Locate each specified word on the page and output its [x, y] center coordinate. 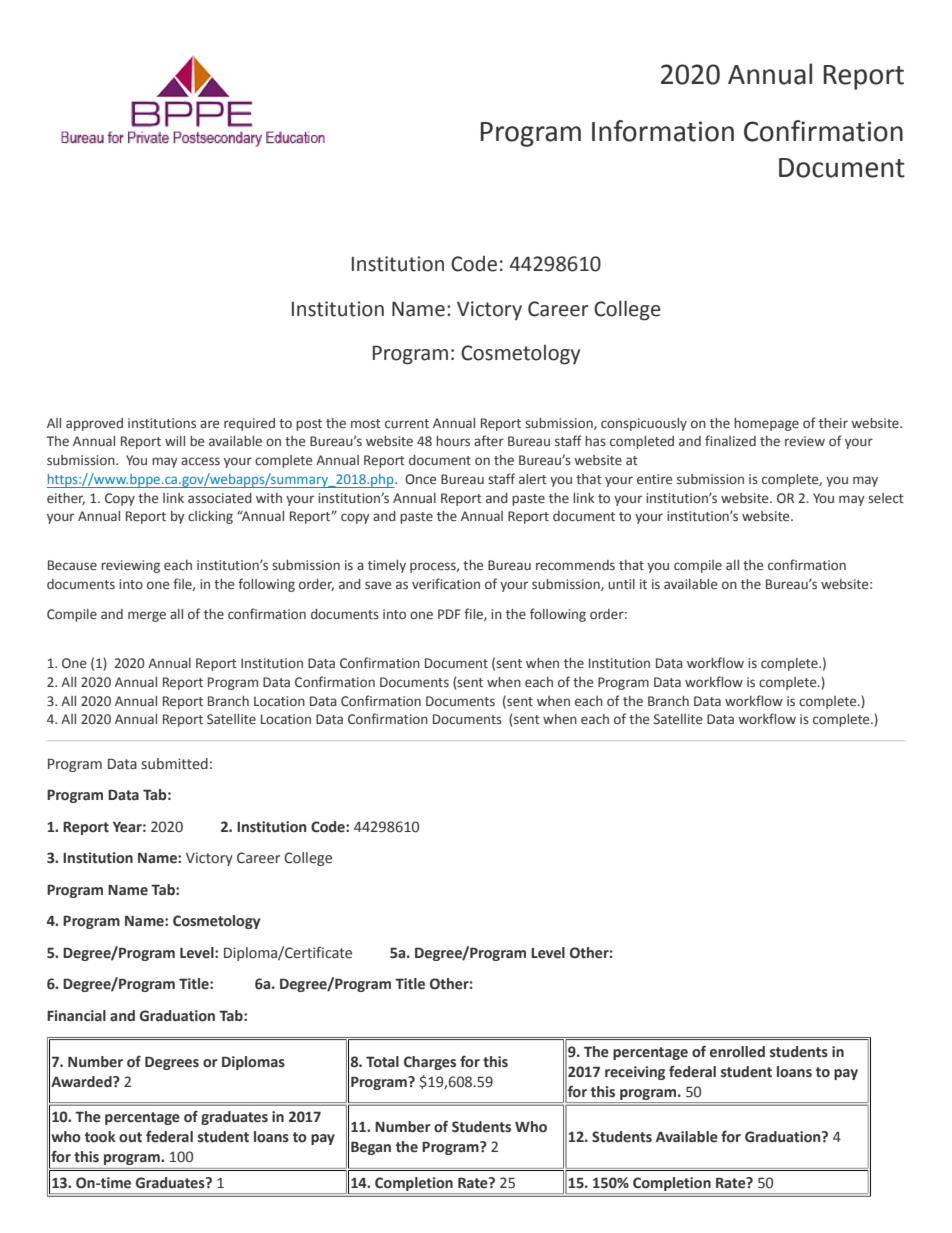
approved [94, 424]
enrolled [737, 1052]
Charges [430, 1063]
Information [663, 131]
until [621, 584]
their [833, 423]
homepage [766, 424]
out [130, 1137]
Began [371, 1148]
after [489, 440]
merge [147, 616]
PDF [449, 614]
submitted [174, 764]
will [175, 441]
